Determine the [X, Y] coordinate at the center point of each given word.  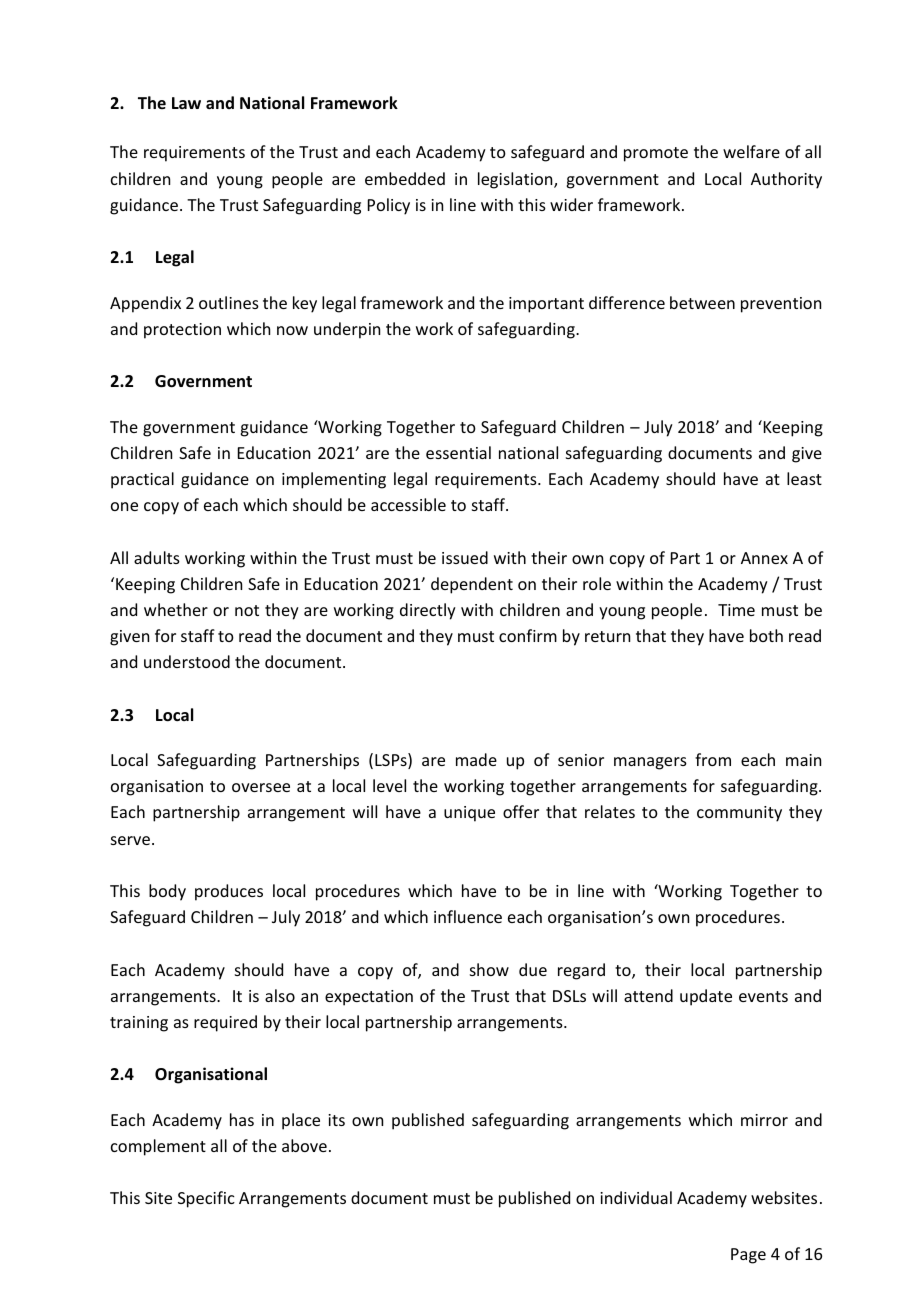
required [225, 1023]
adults [157, 557]
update [706, 997]
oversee [261, 787]
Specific [206, 1199]
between [702, 302]
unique [469, 814]
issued [465, 557]
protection [182, 331]
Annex [764, 558]
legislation [516, 180]
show [489, 969]
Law [186, 103]
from [713, 759]
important [546, 305]
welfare [751, 151]
